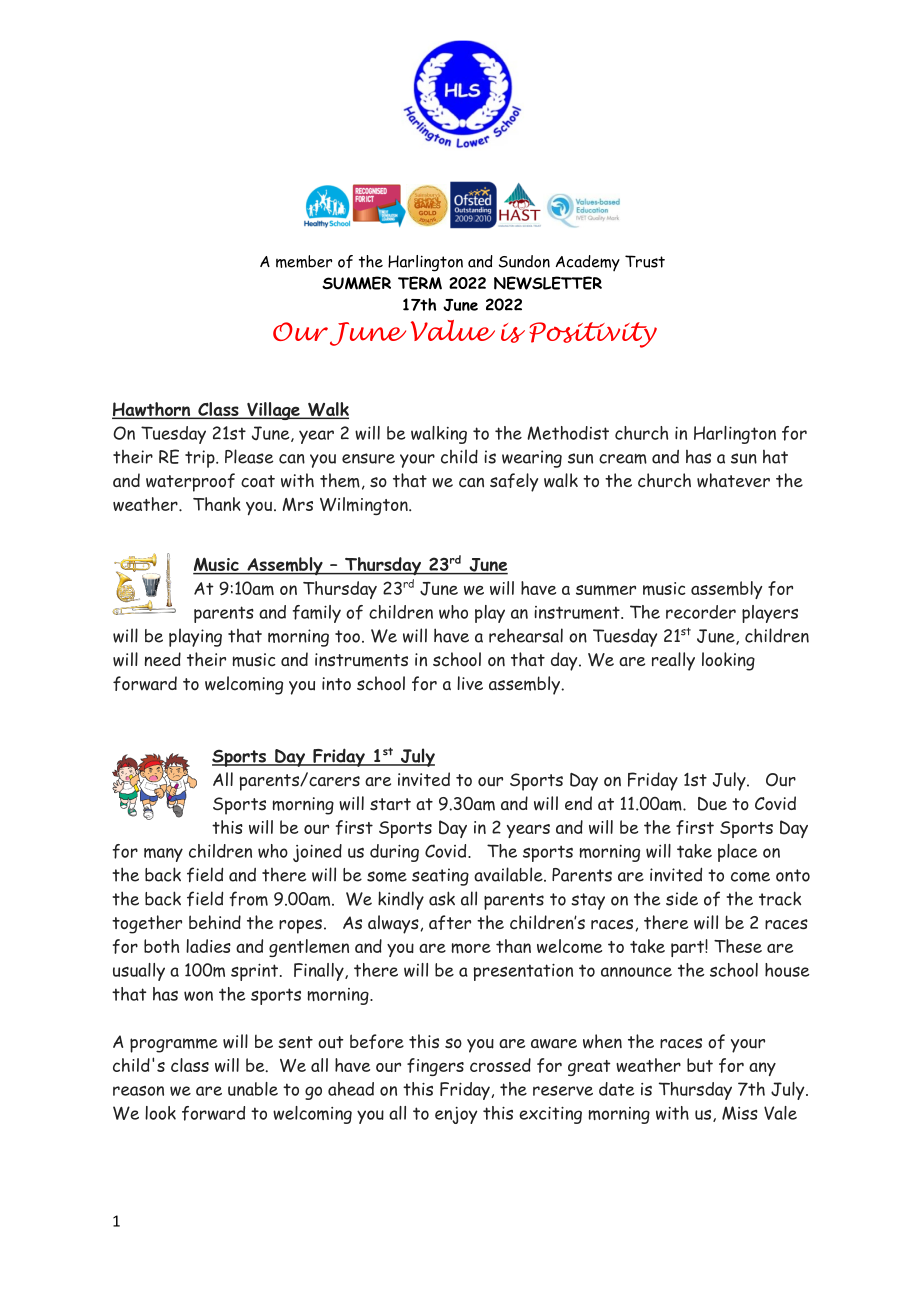  What do you see at coordinates (673, 661) in the document?
I see `really` at bounding box center [673, 661].
